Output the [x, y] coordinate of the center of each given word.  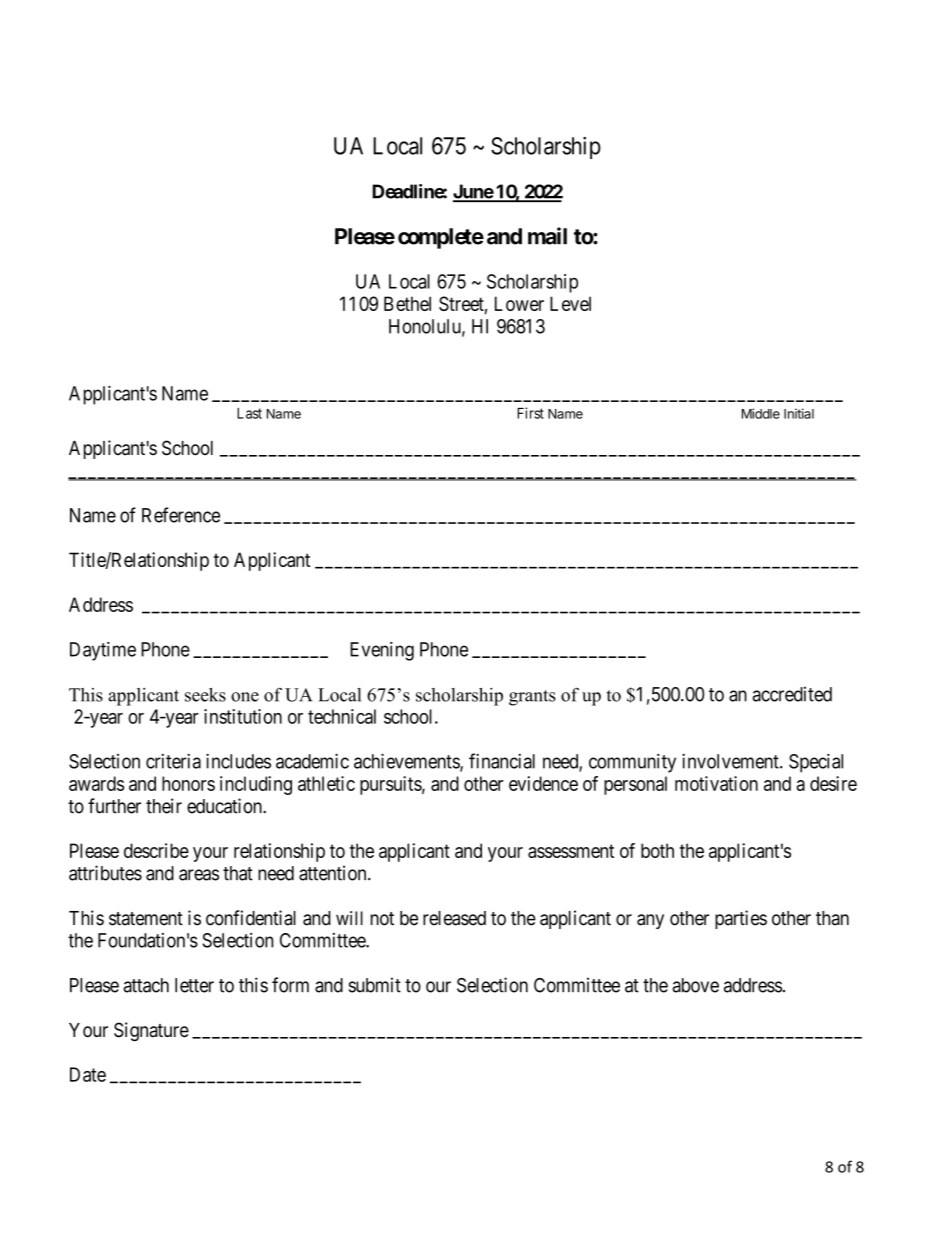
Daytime [103, 651]
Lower [519, 303]
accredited [792, 694]
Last [249, 413]
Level [570, 303]
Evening [382, 651]
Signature [151, 1031]
